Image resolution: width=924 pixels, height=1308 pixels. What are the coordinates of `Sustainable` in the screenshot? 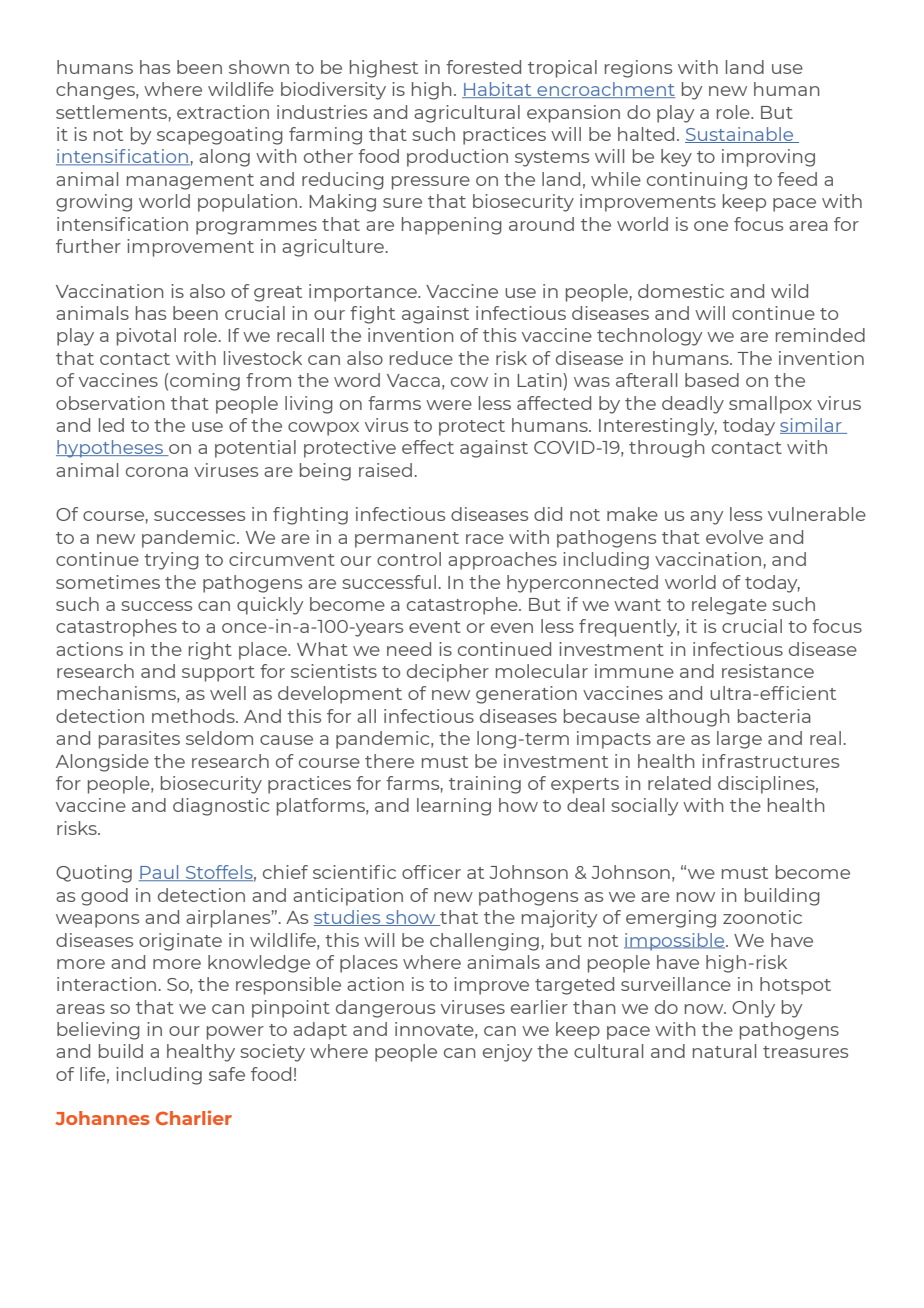 It's located at (740, 135).
